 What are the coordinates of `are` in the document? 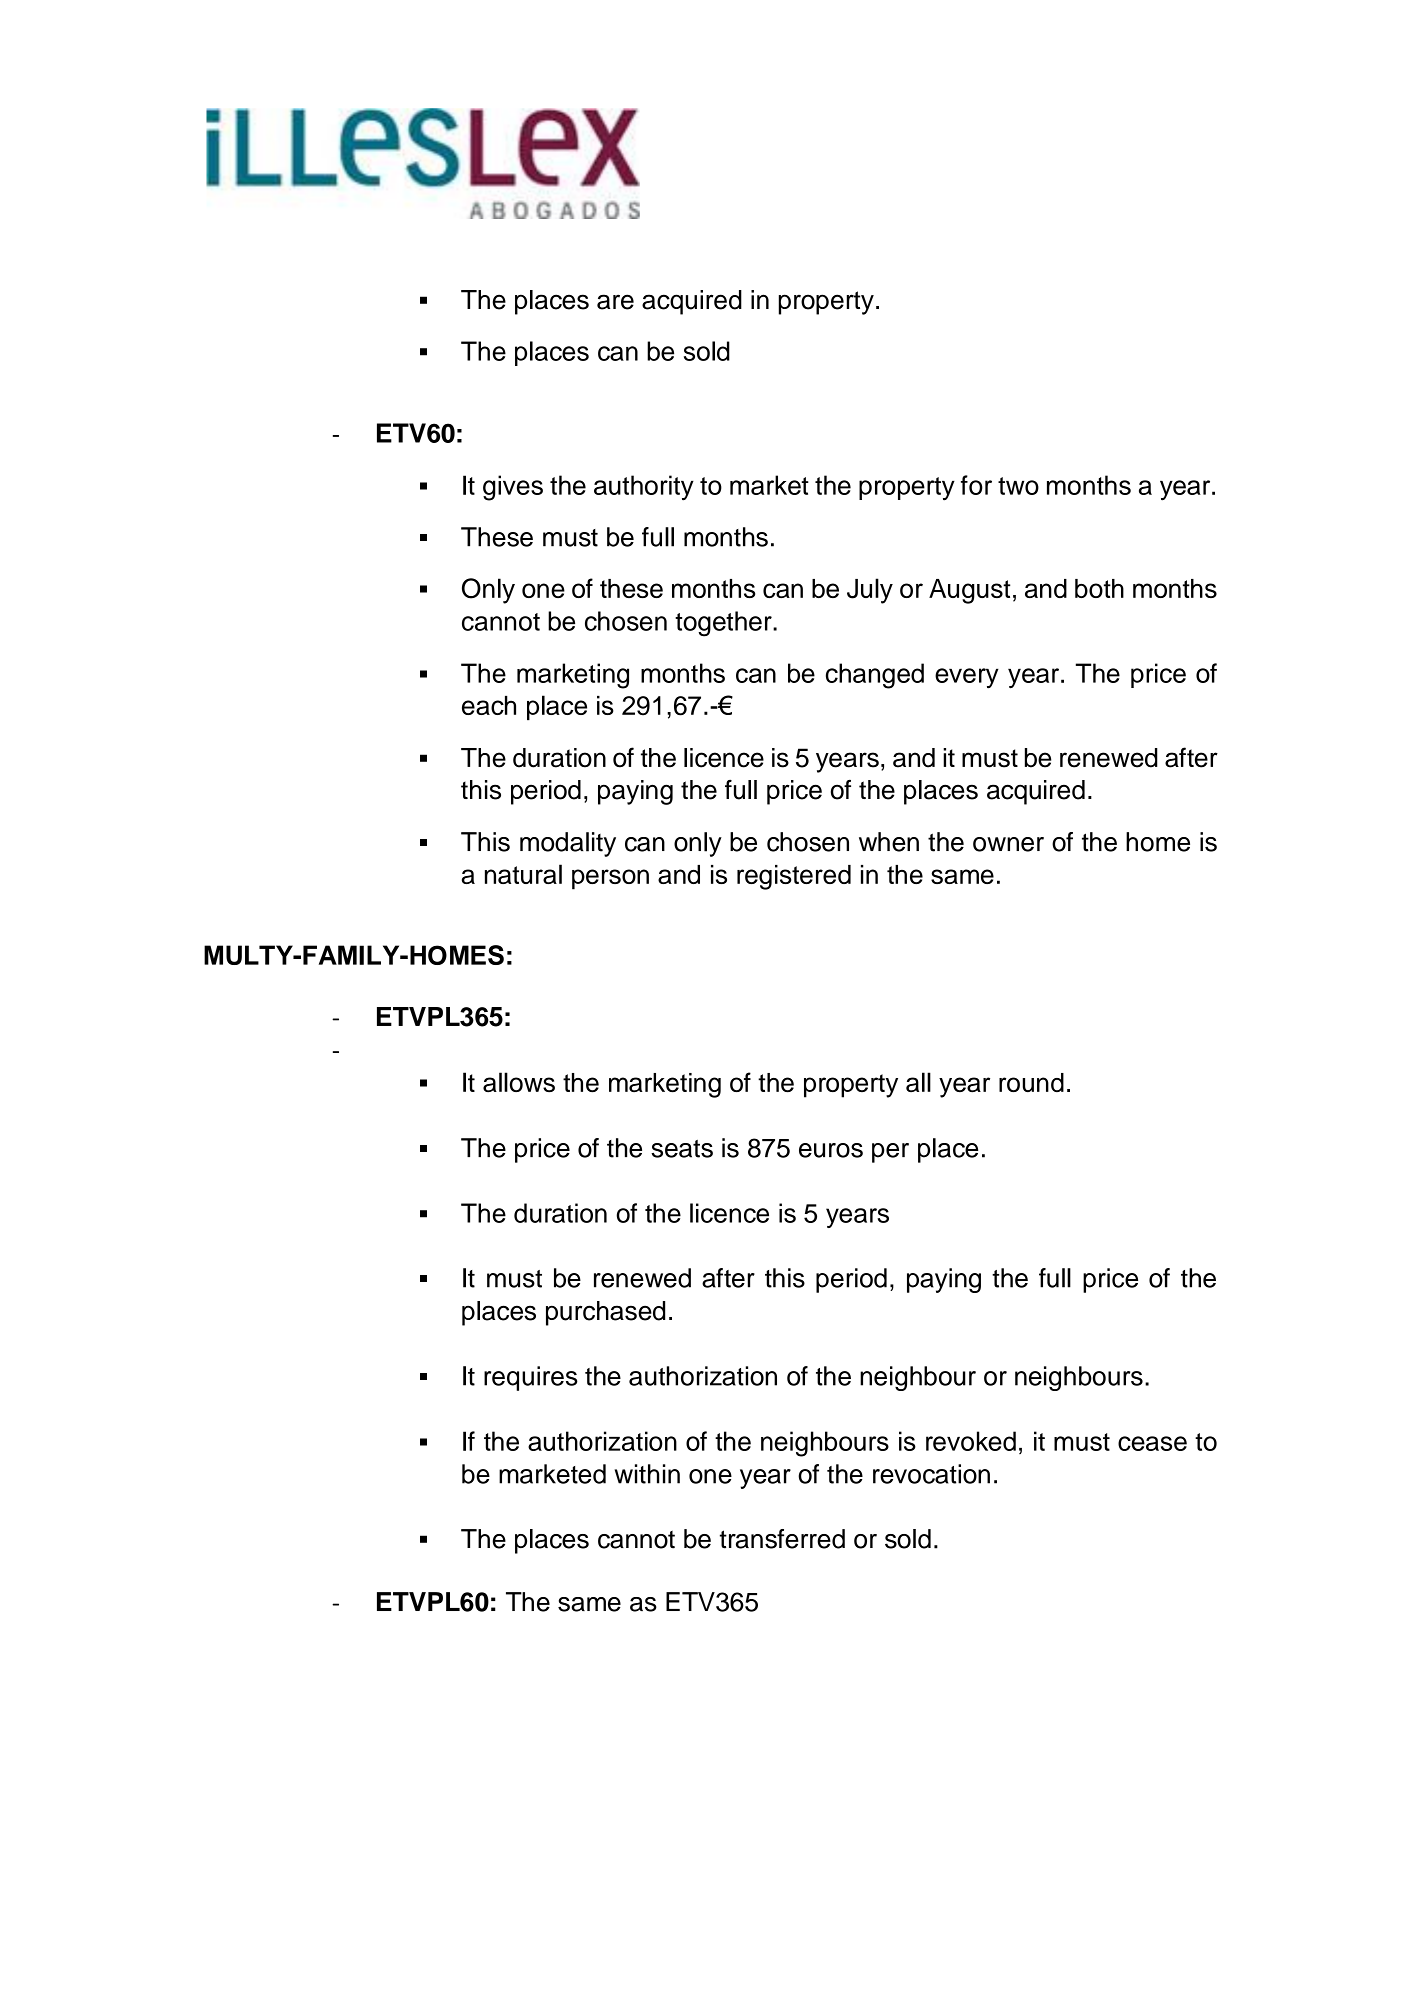 It's located at (615, 302).
